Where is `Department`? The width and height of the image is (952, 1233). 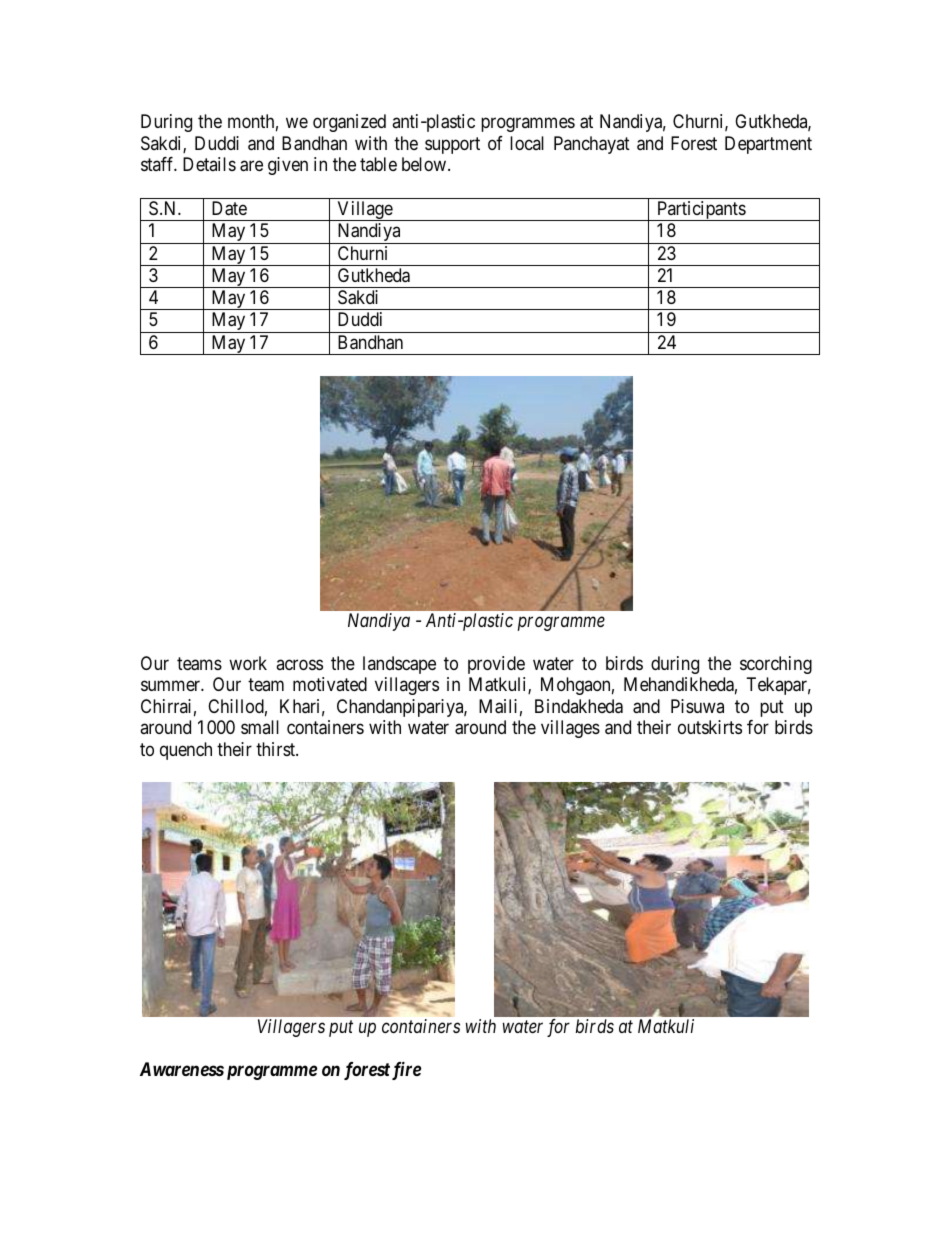
Department is located at coordinates (768, 145).
